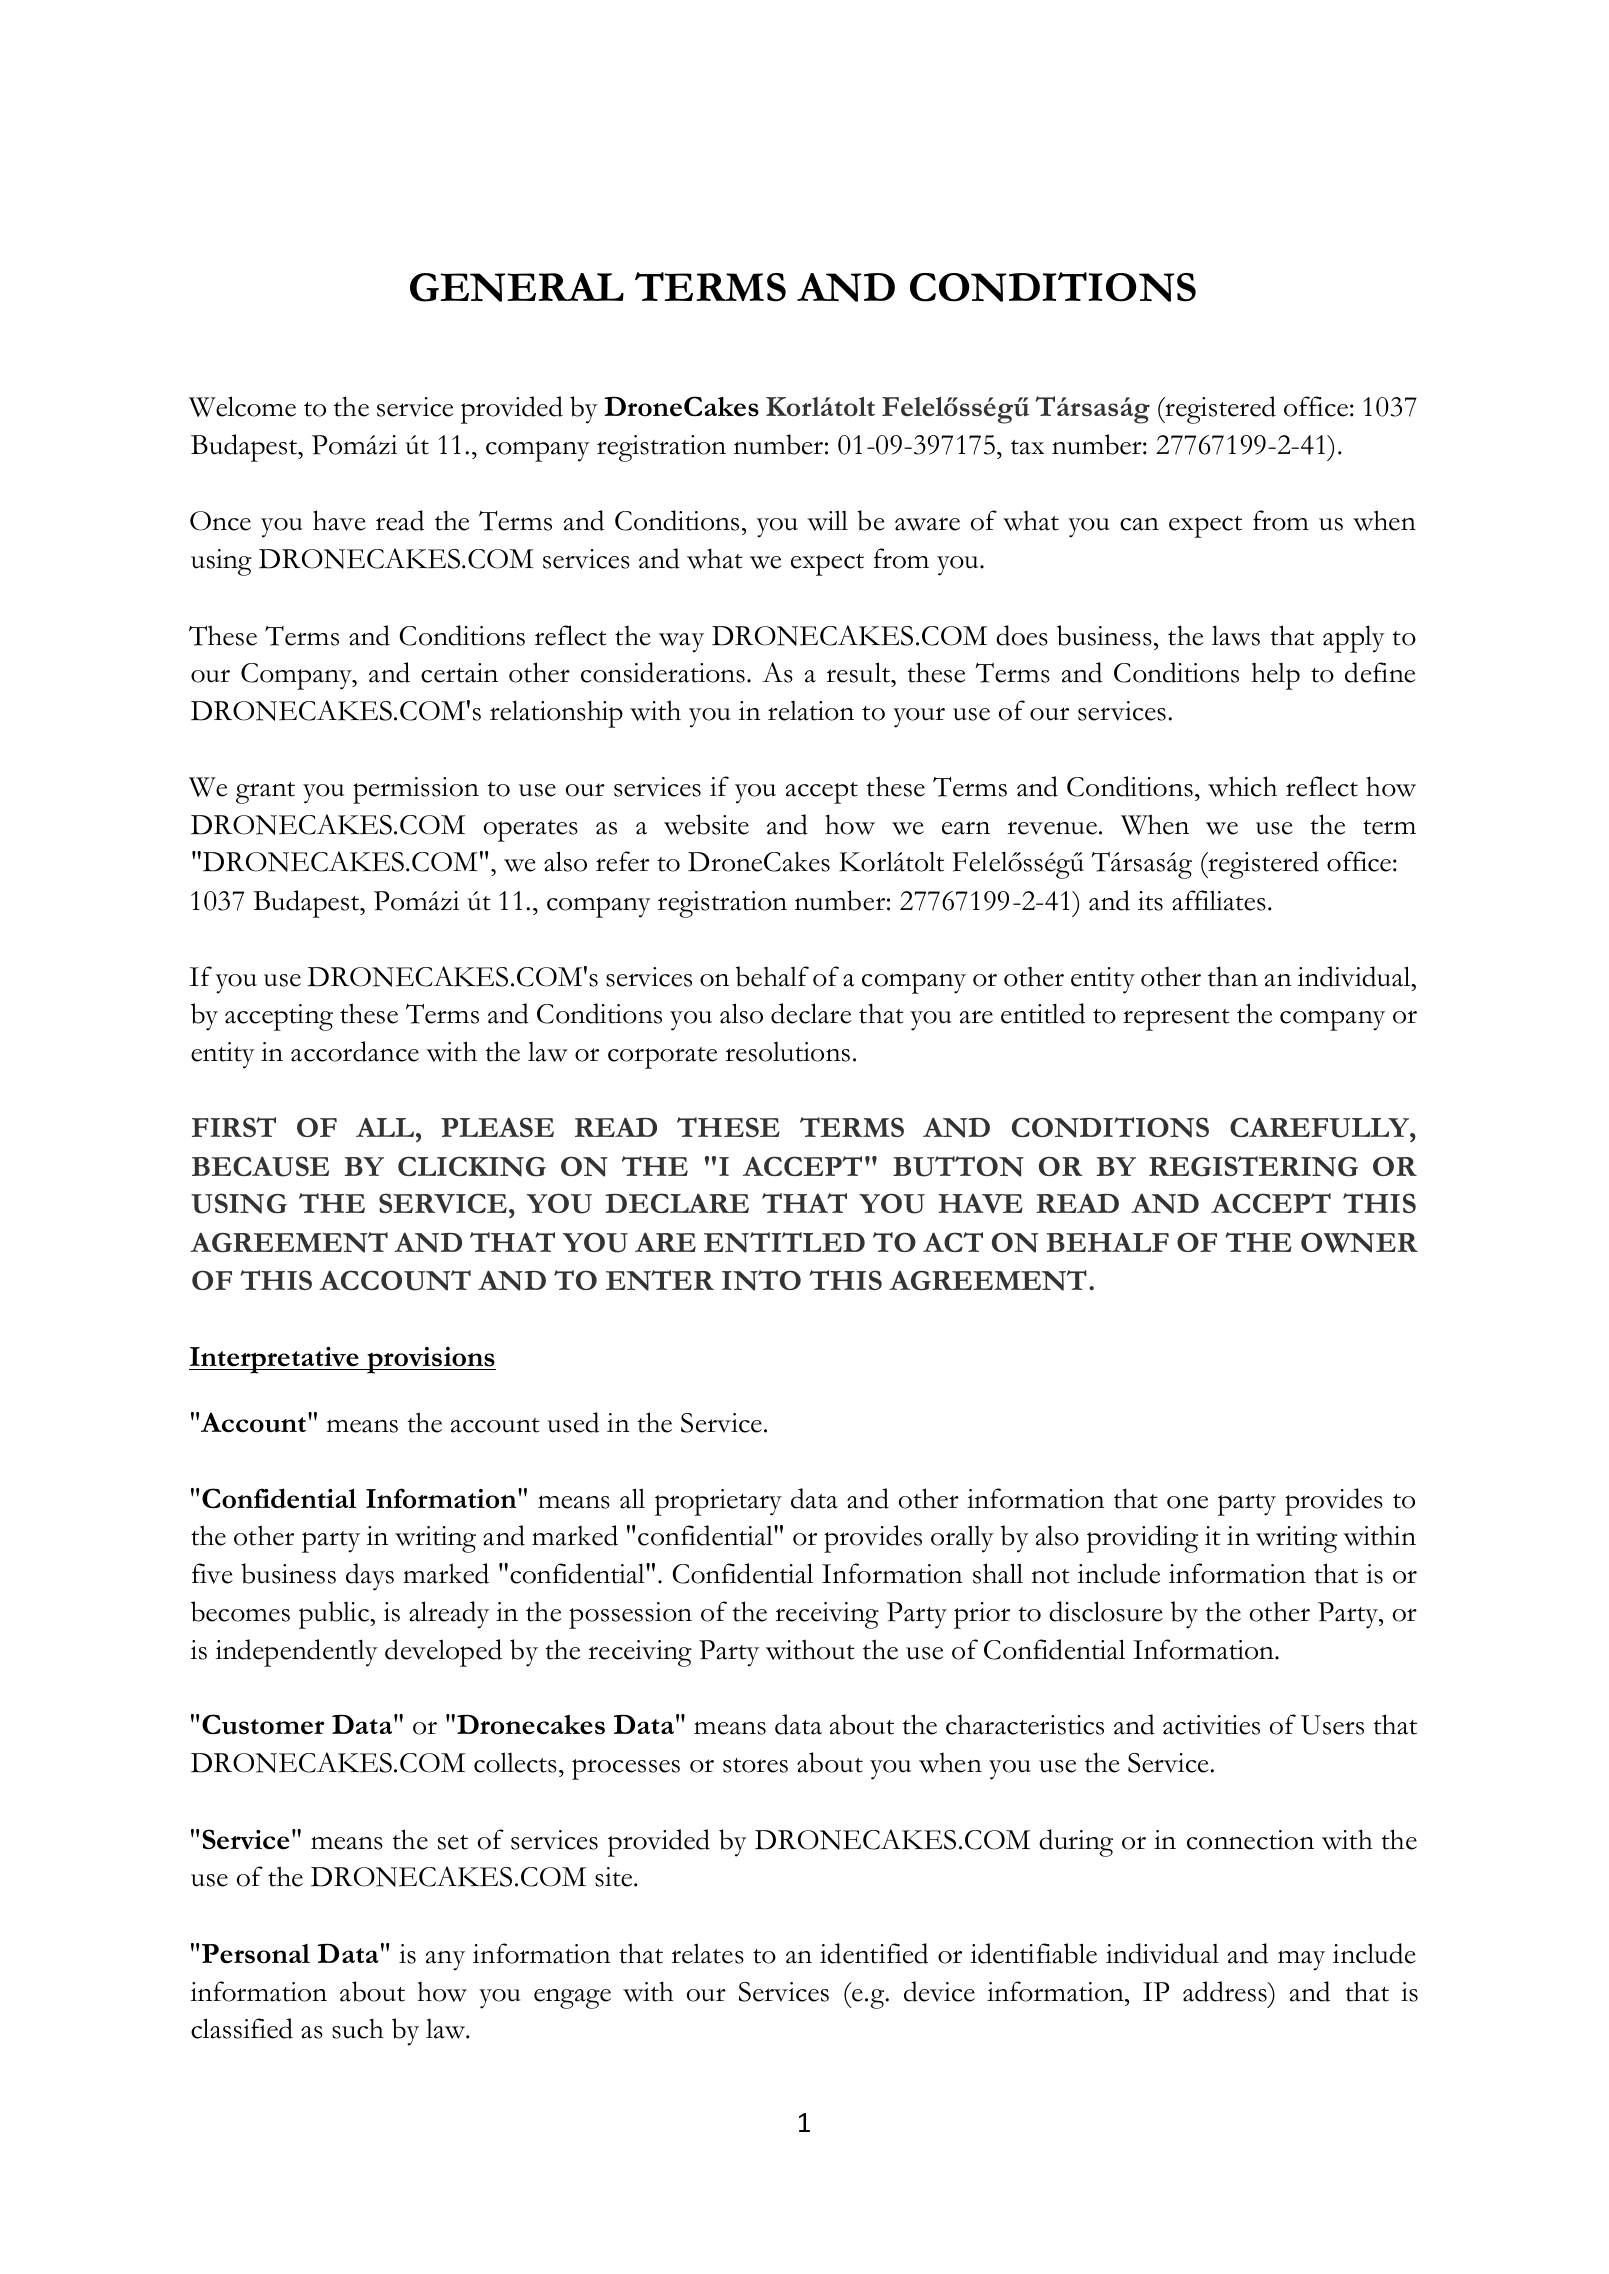 The height and width of the document is (2274, 1609). Describe the element at coordinates (859, 672) in the document. I see `result` at that location.
